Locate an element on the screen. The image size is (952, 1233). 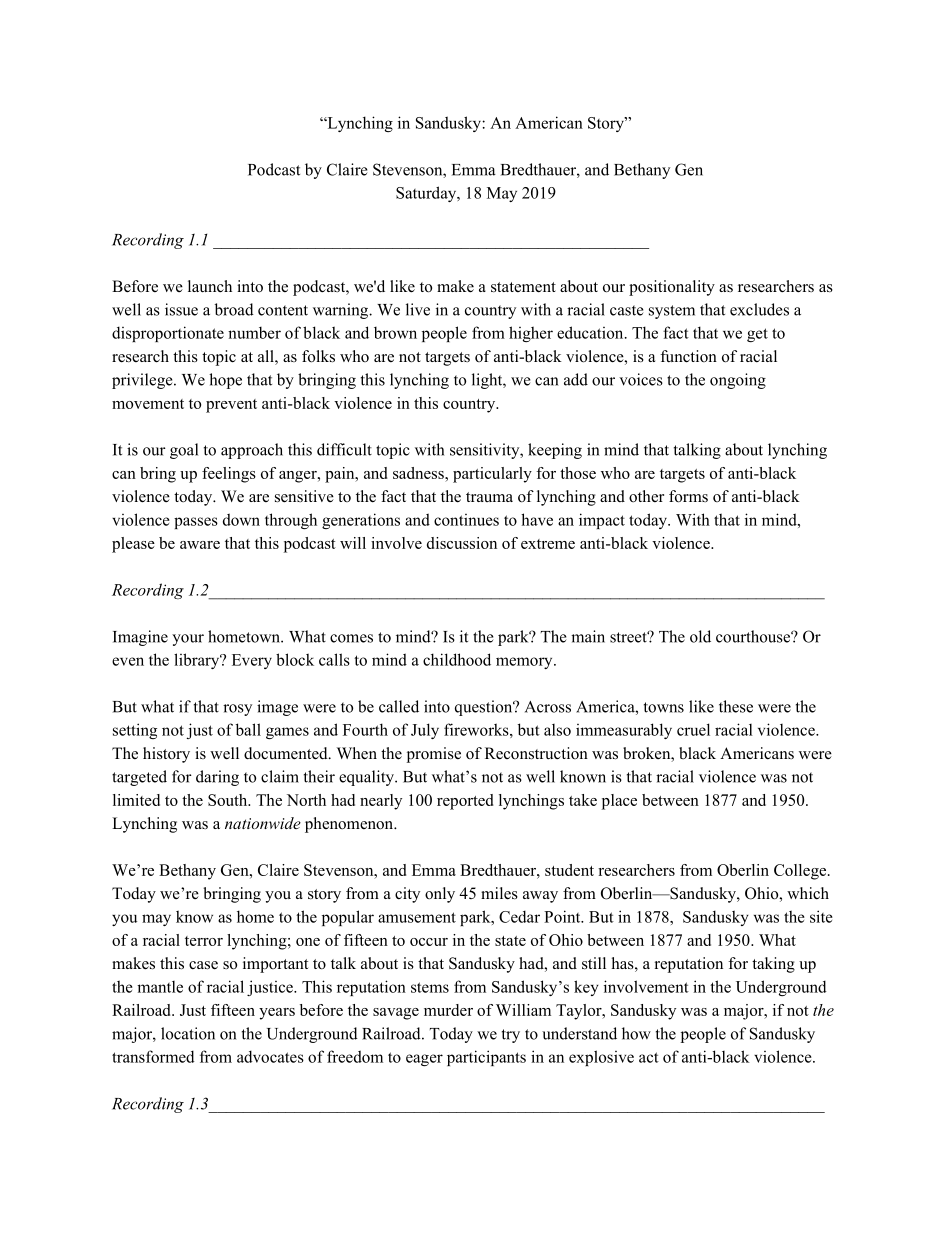
broad is located at coordinates (234, 309).
